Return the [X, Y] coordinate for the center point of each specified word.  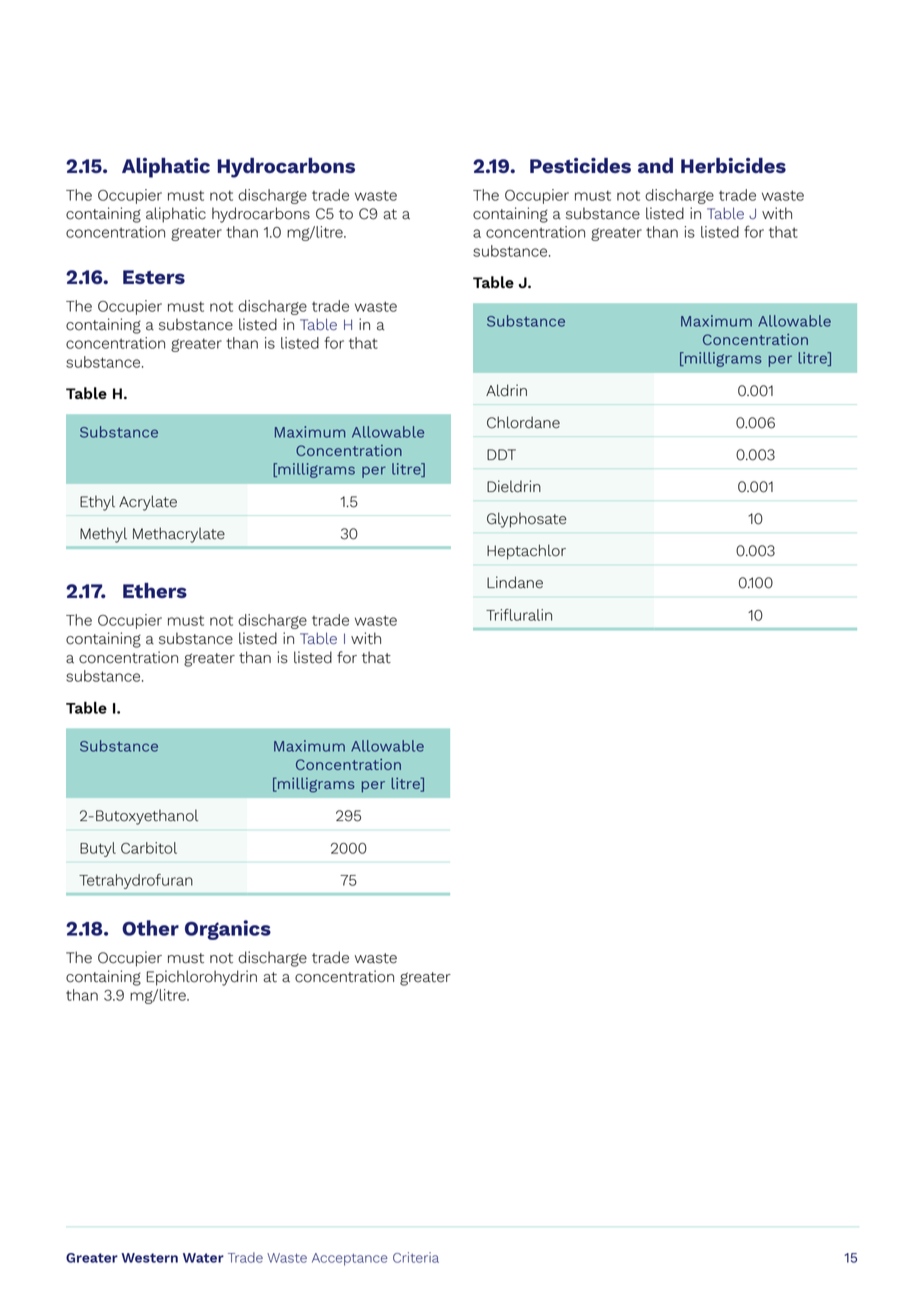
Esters [154, 277]
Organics [228, 930]
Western [149, 1258]
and [655, 165]
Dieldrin [514, 486]
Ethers [155, 590]
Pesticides [580, 165]
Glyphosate [527, 520]
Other [150, 928]
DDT [501, 454]
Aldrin [506, 390]
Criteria [416, 1257]
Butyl [98, 849]
